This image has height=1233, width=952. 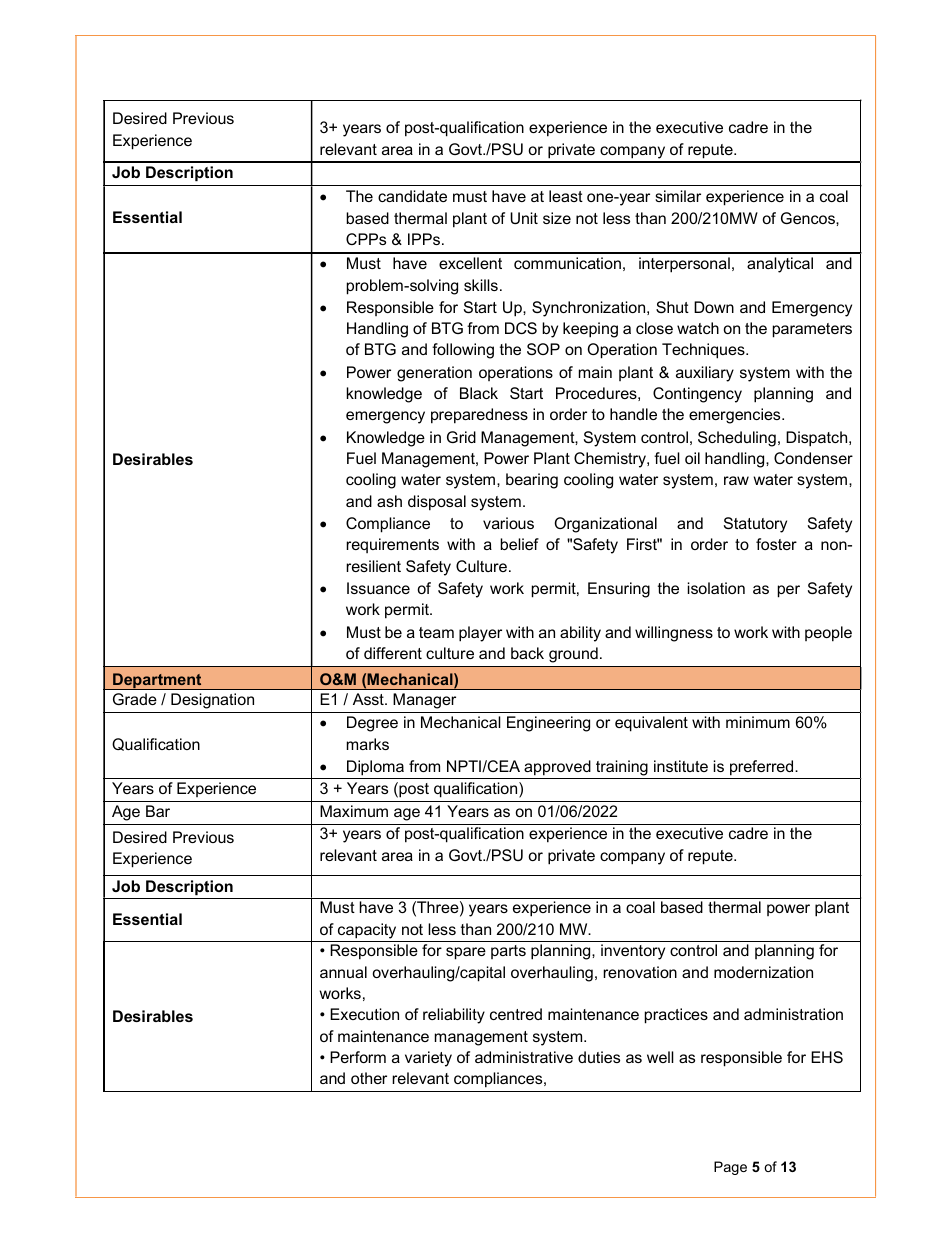 I want to click on Unit, so click(x=524, y=218).
